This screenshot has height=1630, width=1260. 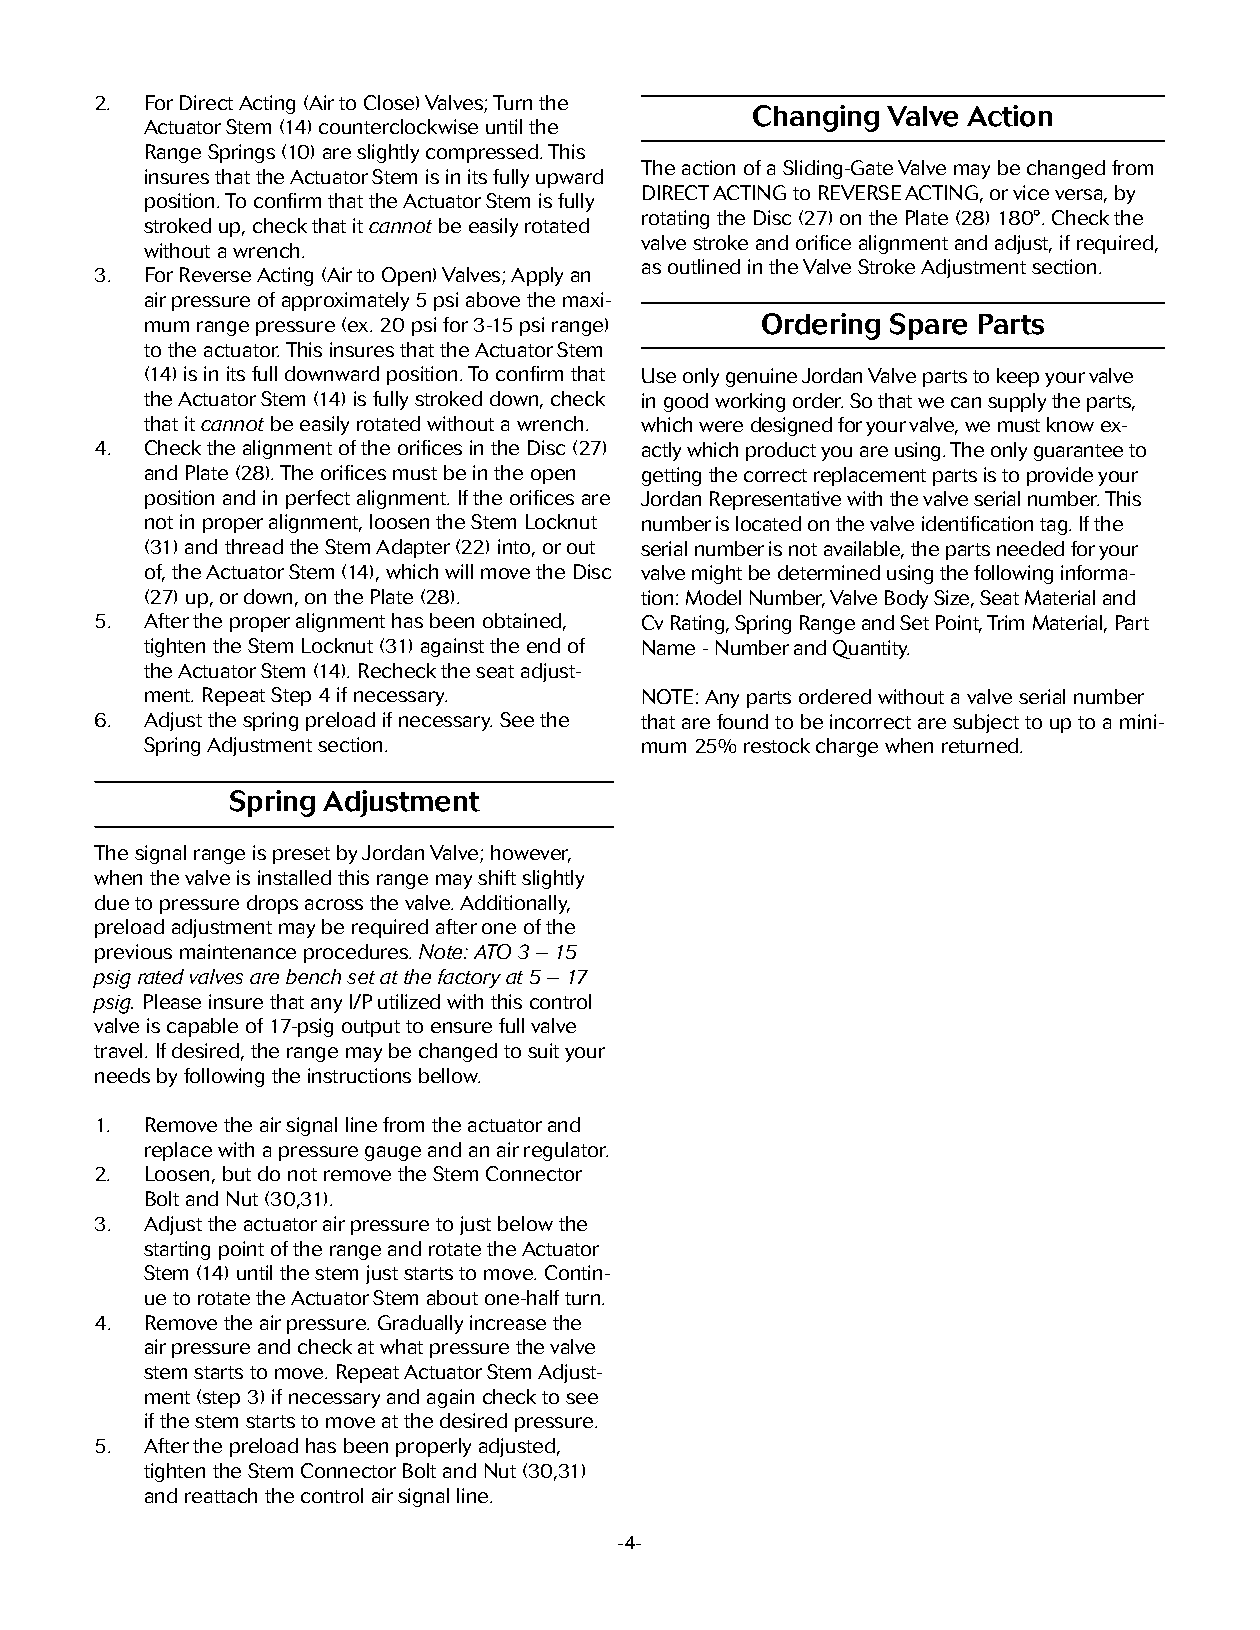 I want to click on vice, so click(x=1031, y=192).
